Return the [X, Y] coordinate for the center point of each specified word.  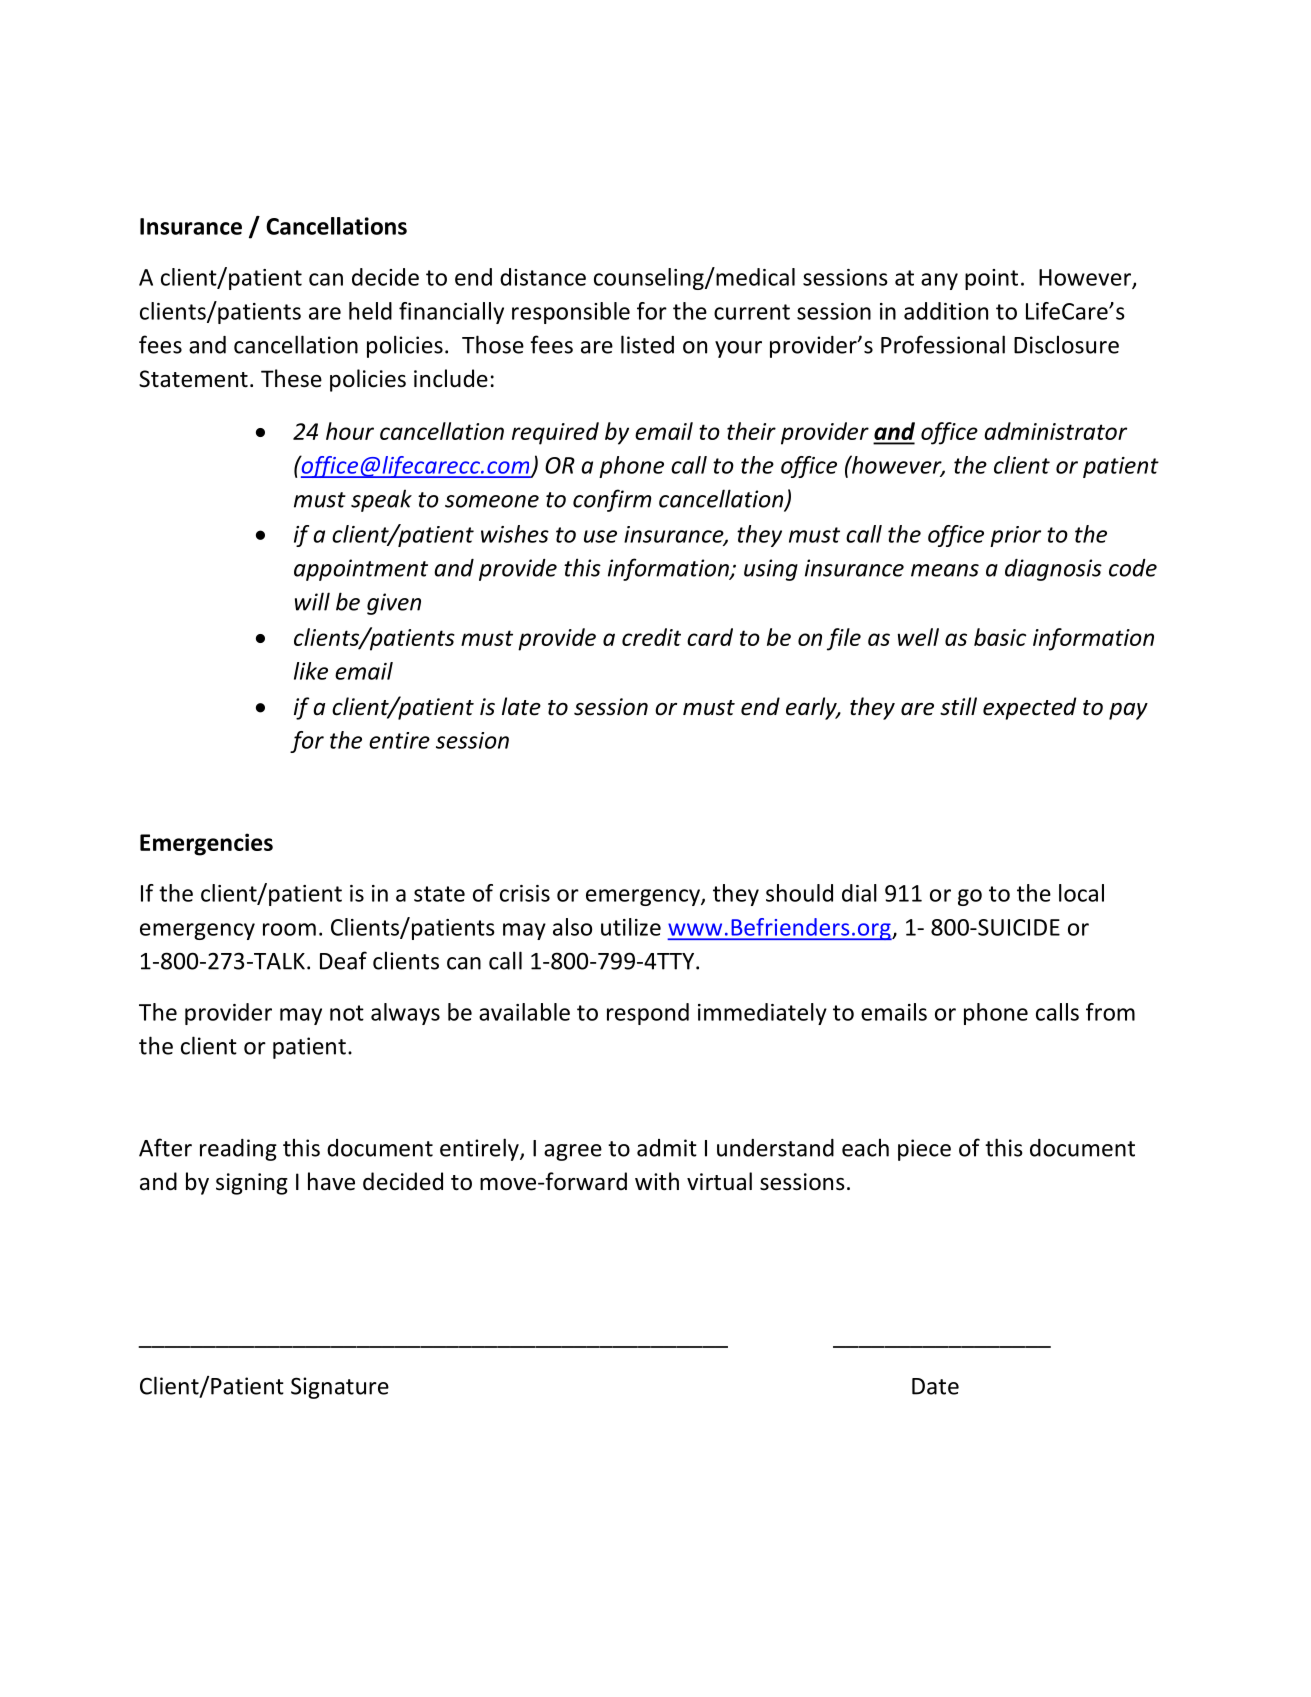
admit [667, 1148]
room [289, 929]
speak [381, 501]
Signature [340, 1388]
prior [1015, 536]
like [311, 671]
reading [238, 1150]
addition [946, 311]
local [1081, 893]
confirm [612, 500]
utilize [631, 927]
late [521, 706]
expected [1029, 708]
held [370, 311]
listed [647, 344]
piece [924, 1150]
